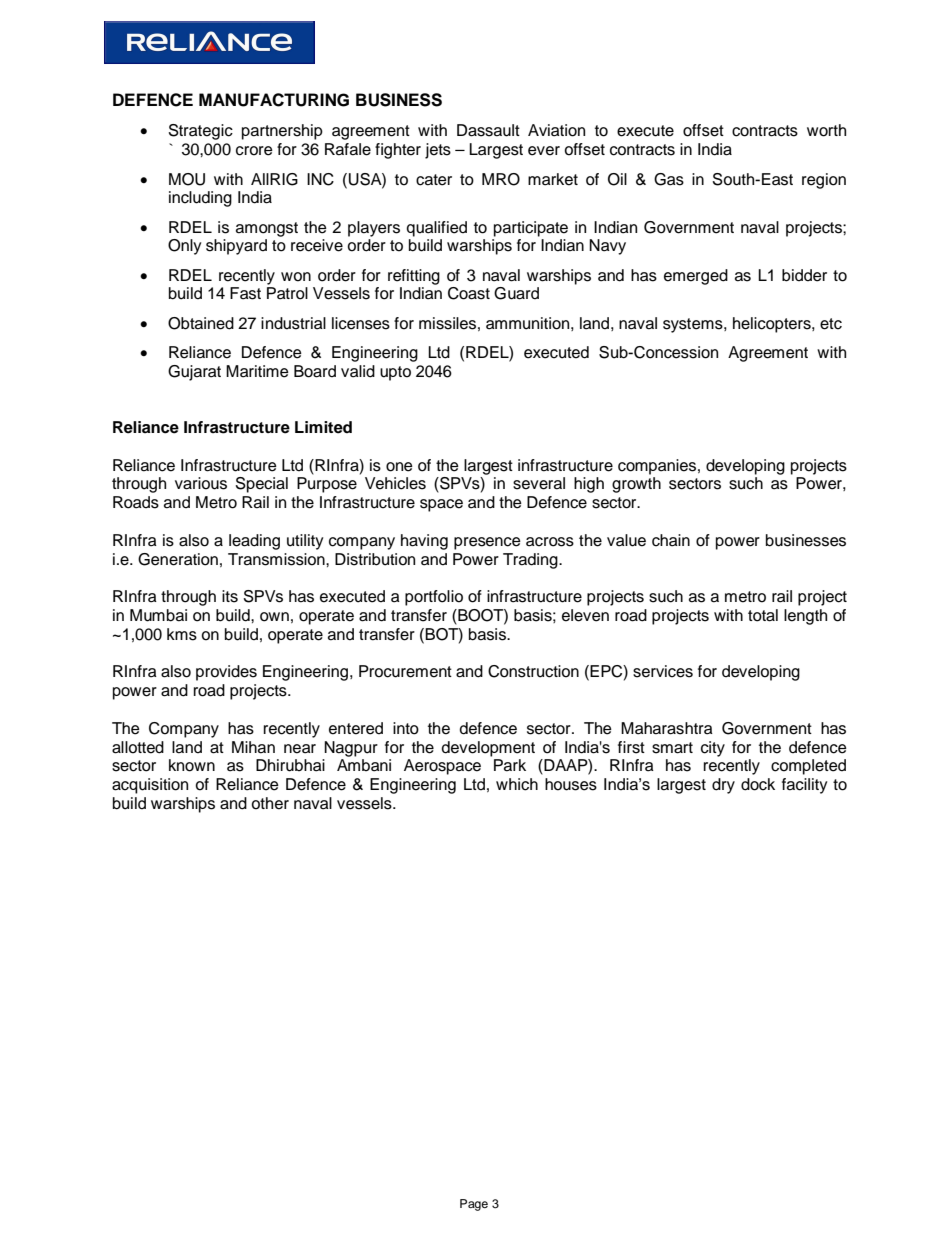 This page has width=952, height=1233. I want to click on total, so click(763, 615).
